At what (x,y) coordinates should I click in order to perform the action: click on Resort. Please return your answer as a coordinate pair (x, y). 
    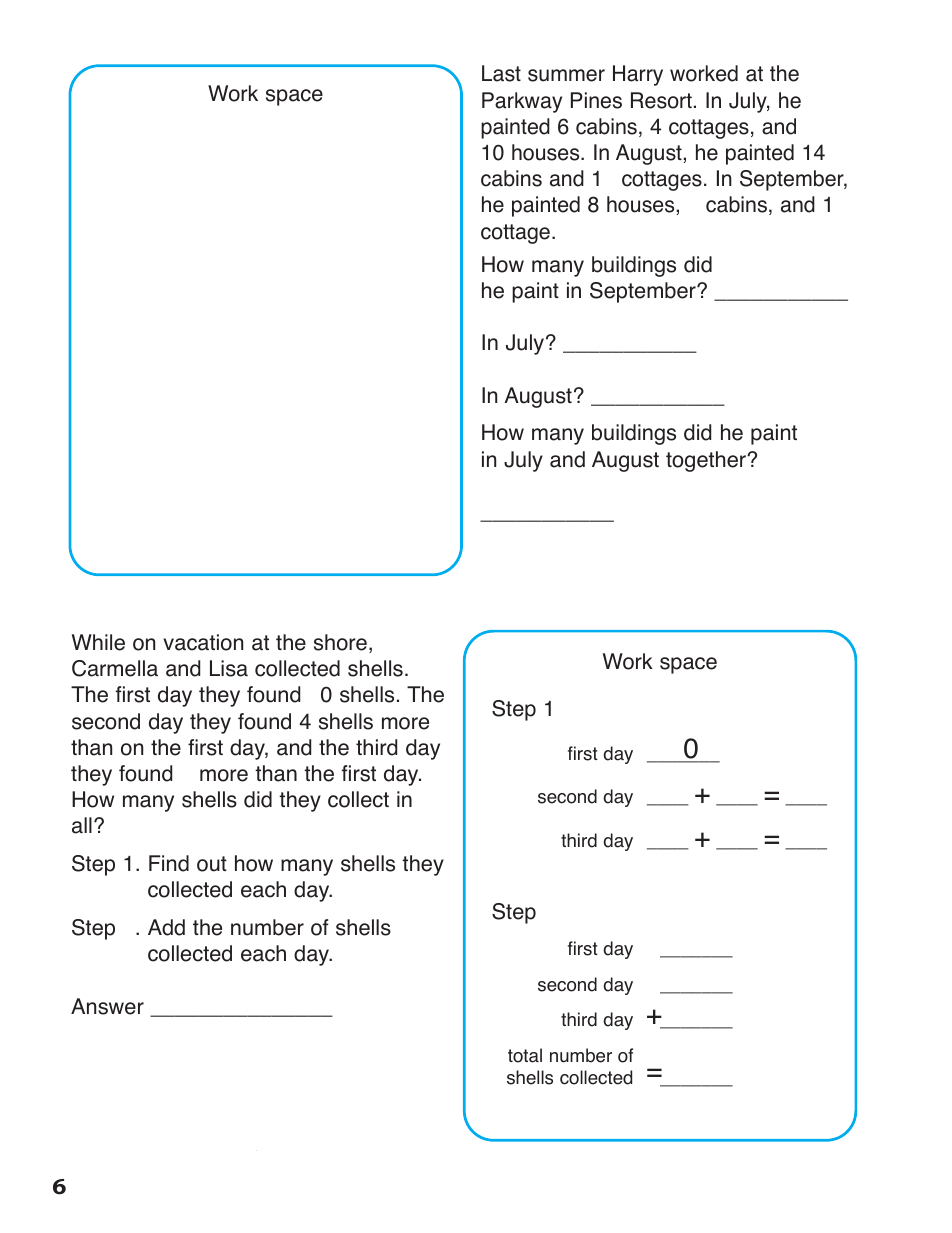
    Looking at the image, I should click on (661, 100).
